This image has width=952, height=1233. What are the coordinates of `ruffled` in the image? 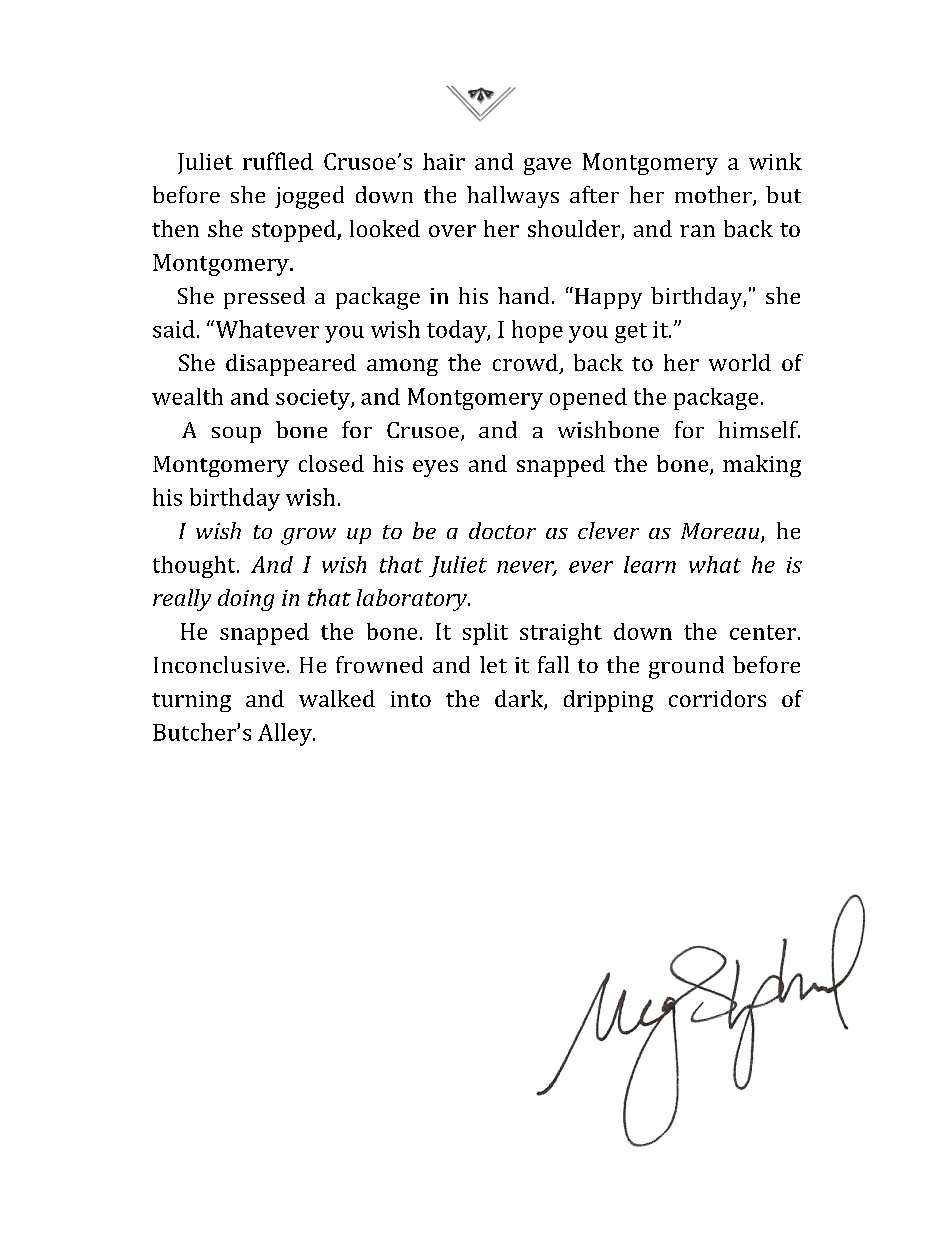 It's located at (278, 161).
